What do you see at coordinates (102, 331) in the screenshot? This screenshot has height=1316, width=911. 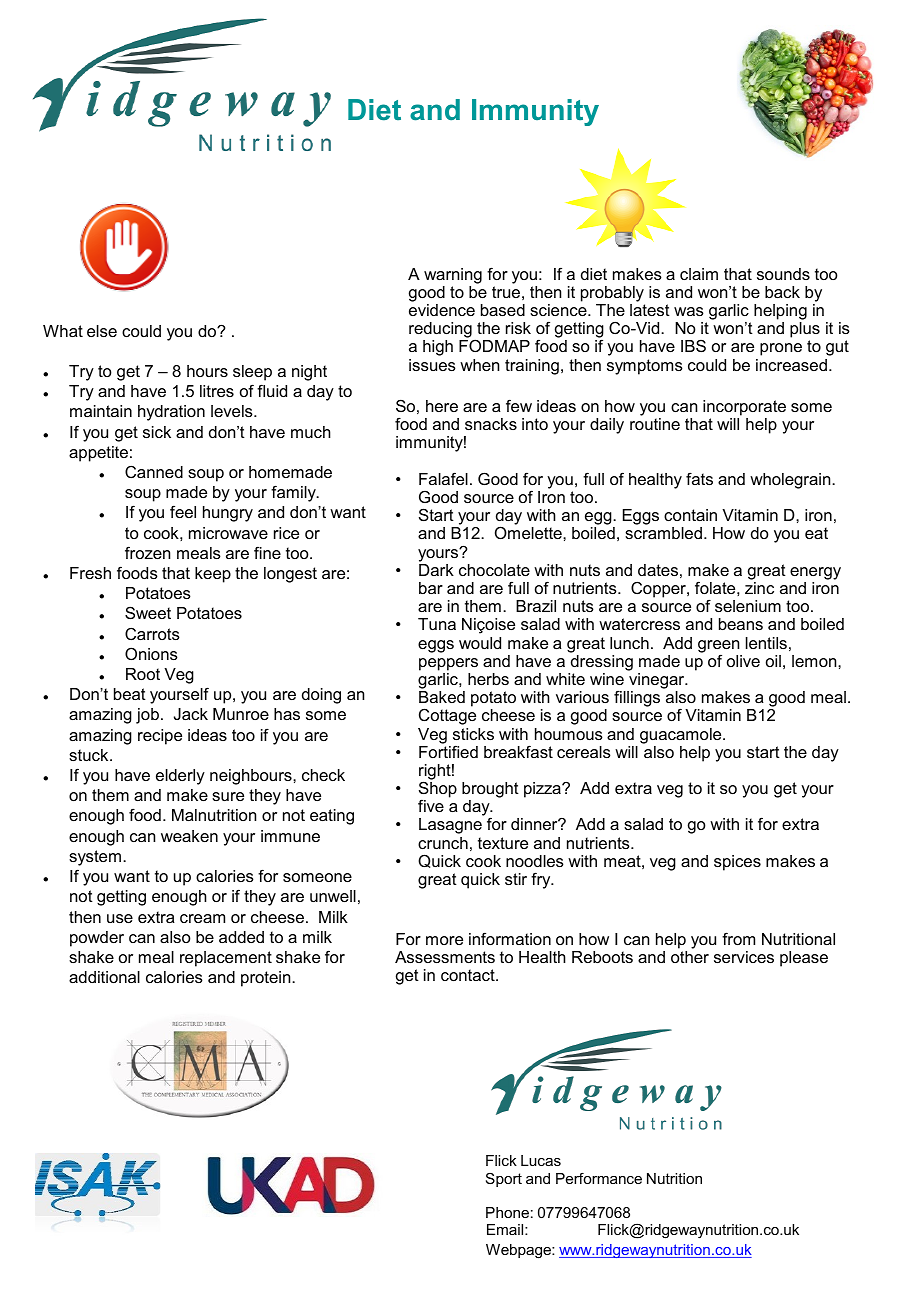 I see `else` at bounding box center [102, 331].
